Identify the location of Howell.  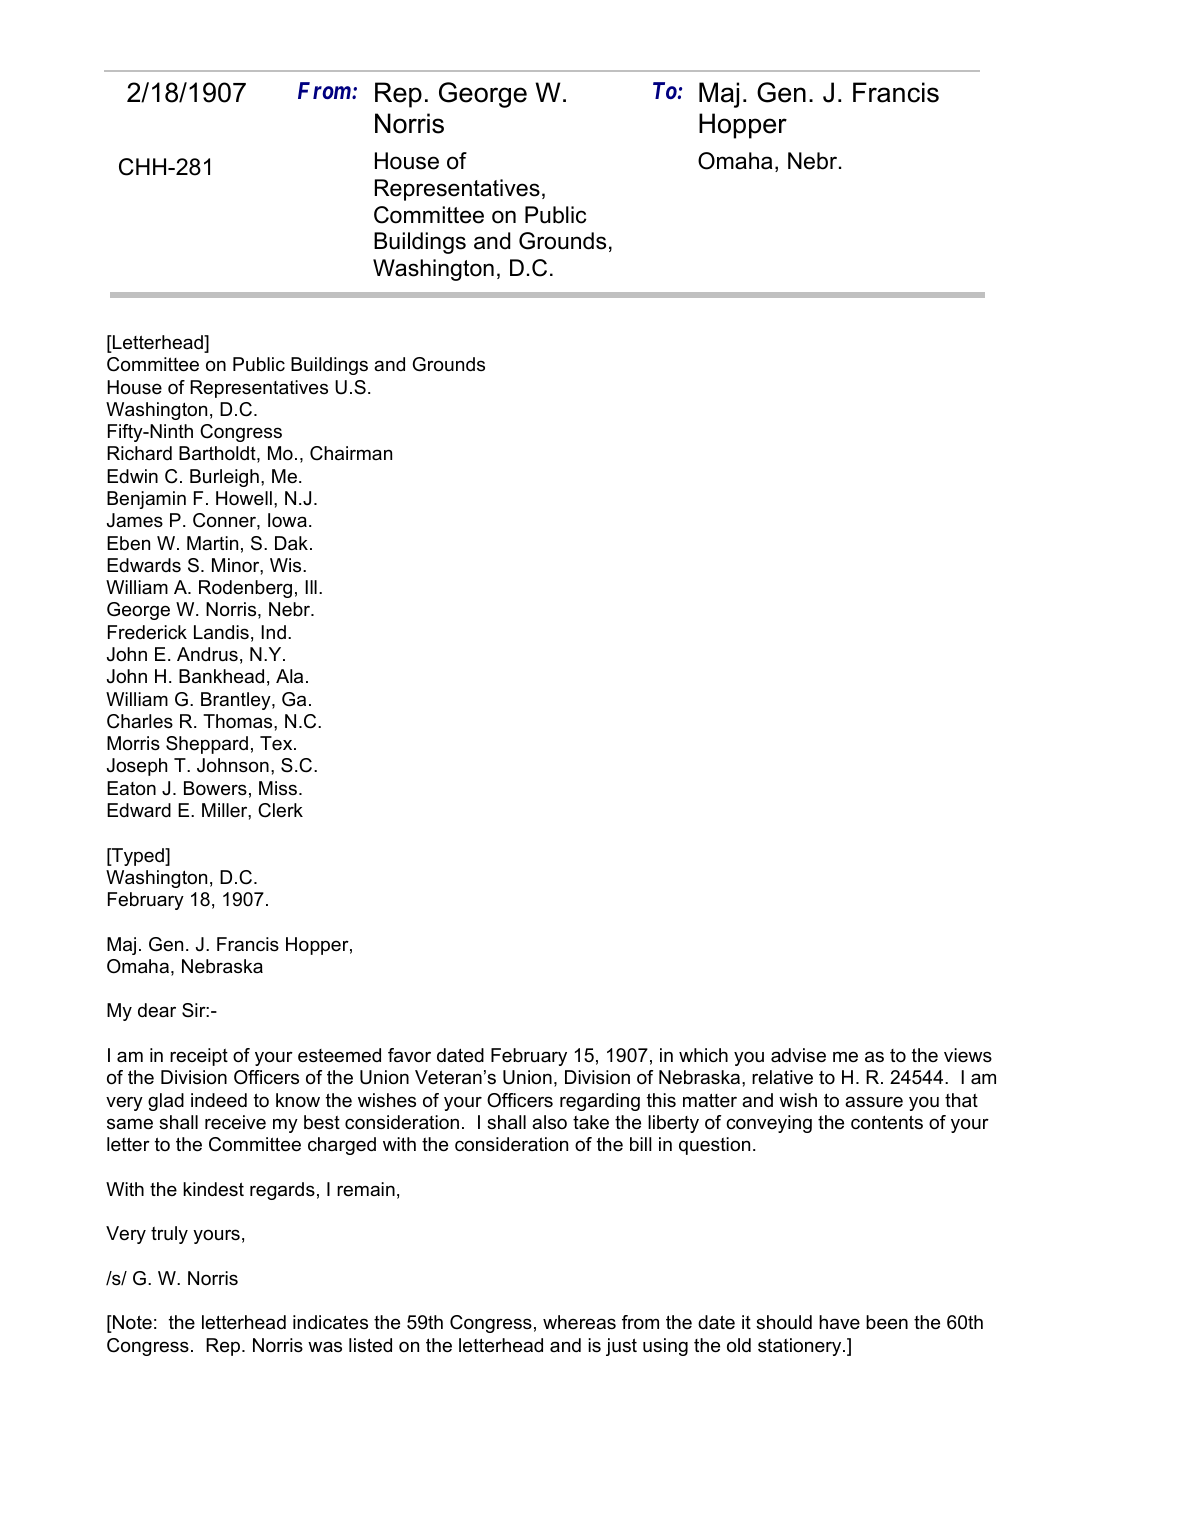
(244, 498).
